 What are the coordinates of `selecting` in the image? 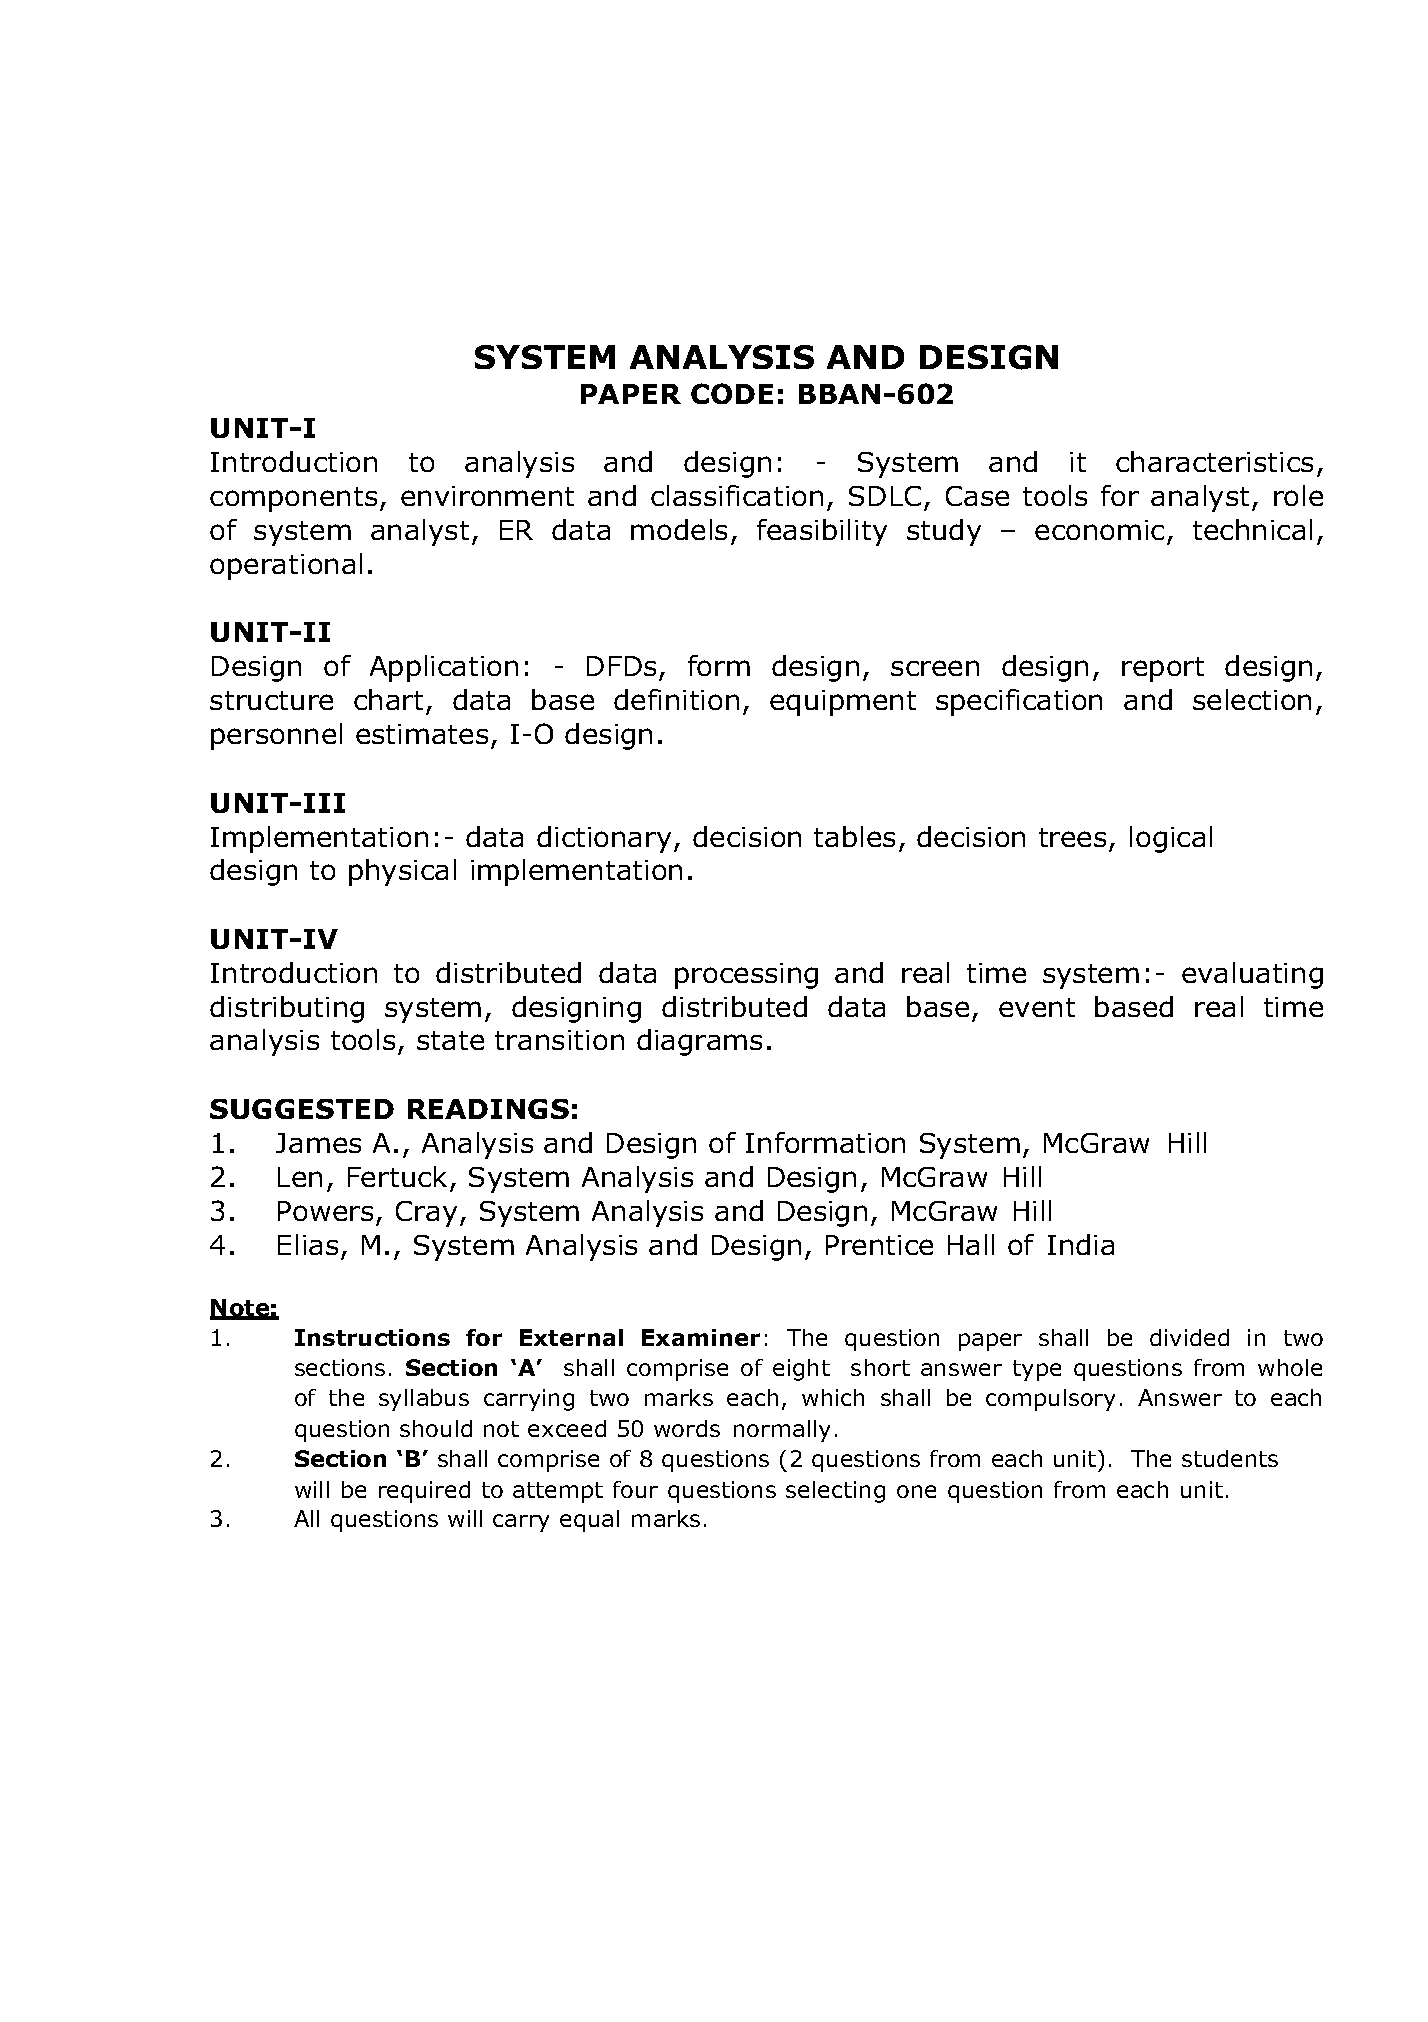 It's located at (835, 1492).
